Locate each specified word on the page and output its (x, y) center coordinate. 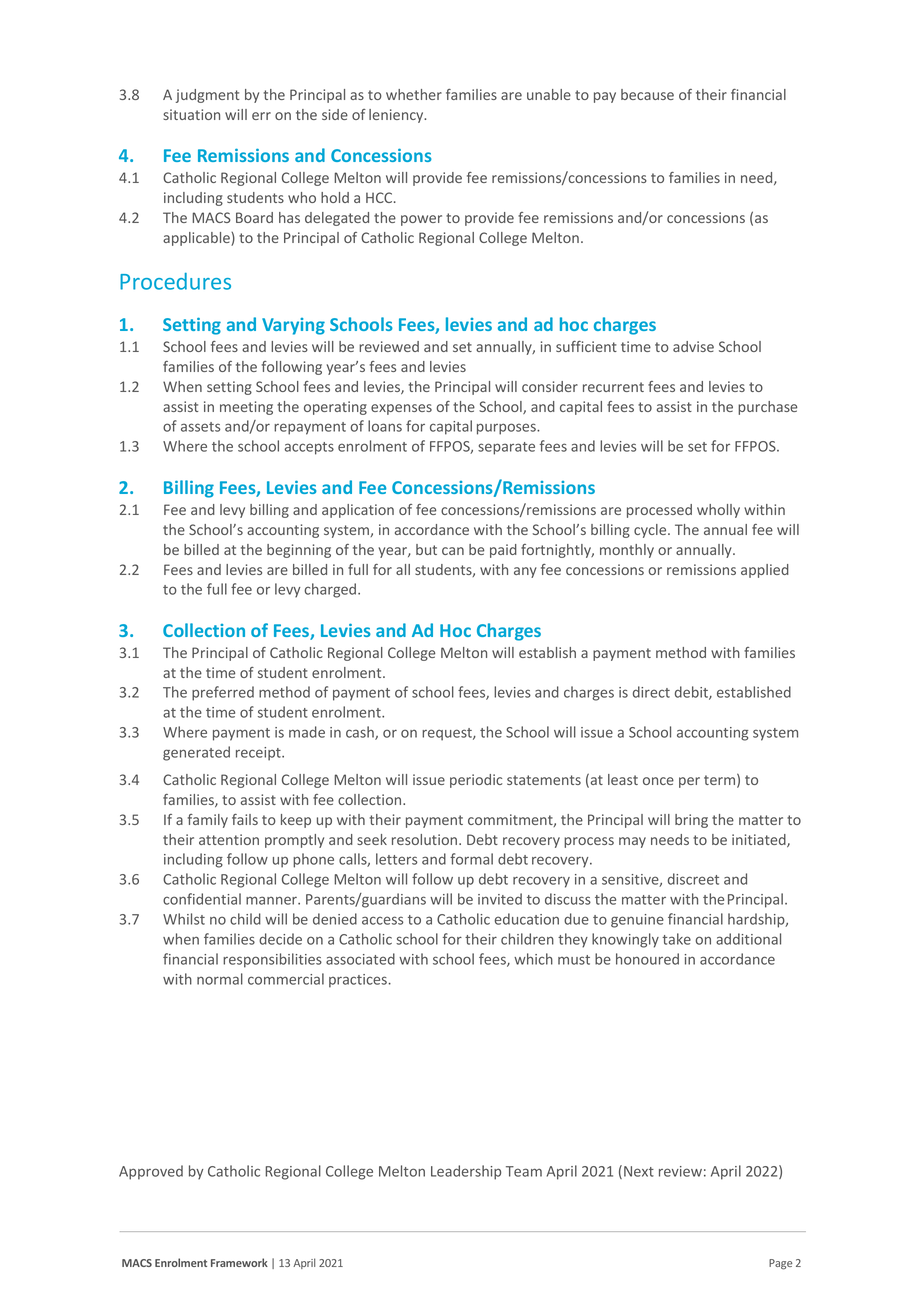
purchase (767, 408)
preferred (223, 693)
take (676, 939)
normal (220, 979)
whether (414, 94)
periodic (476, 781)
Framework (239, 1262)
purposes (507, 429)
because (647, 94)
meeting (246, 408)
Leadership (466, 1172)
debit (692, 693)
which (533, 959)
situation (191, 114)
